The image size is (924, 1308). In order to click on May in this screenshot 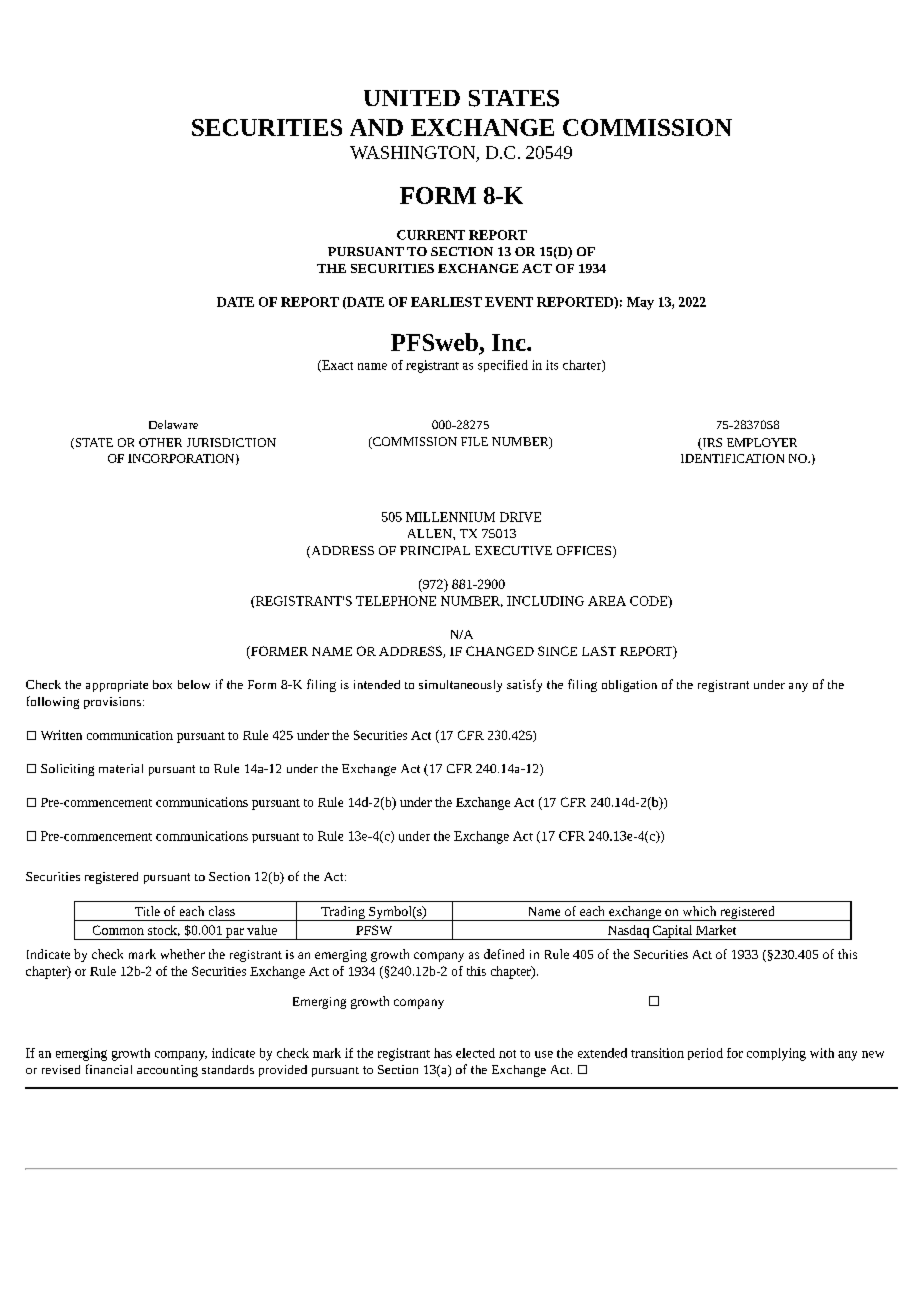, I will do `click(640, 303)`.
